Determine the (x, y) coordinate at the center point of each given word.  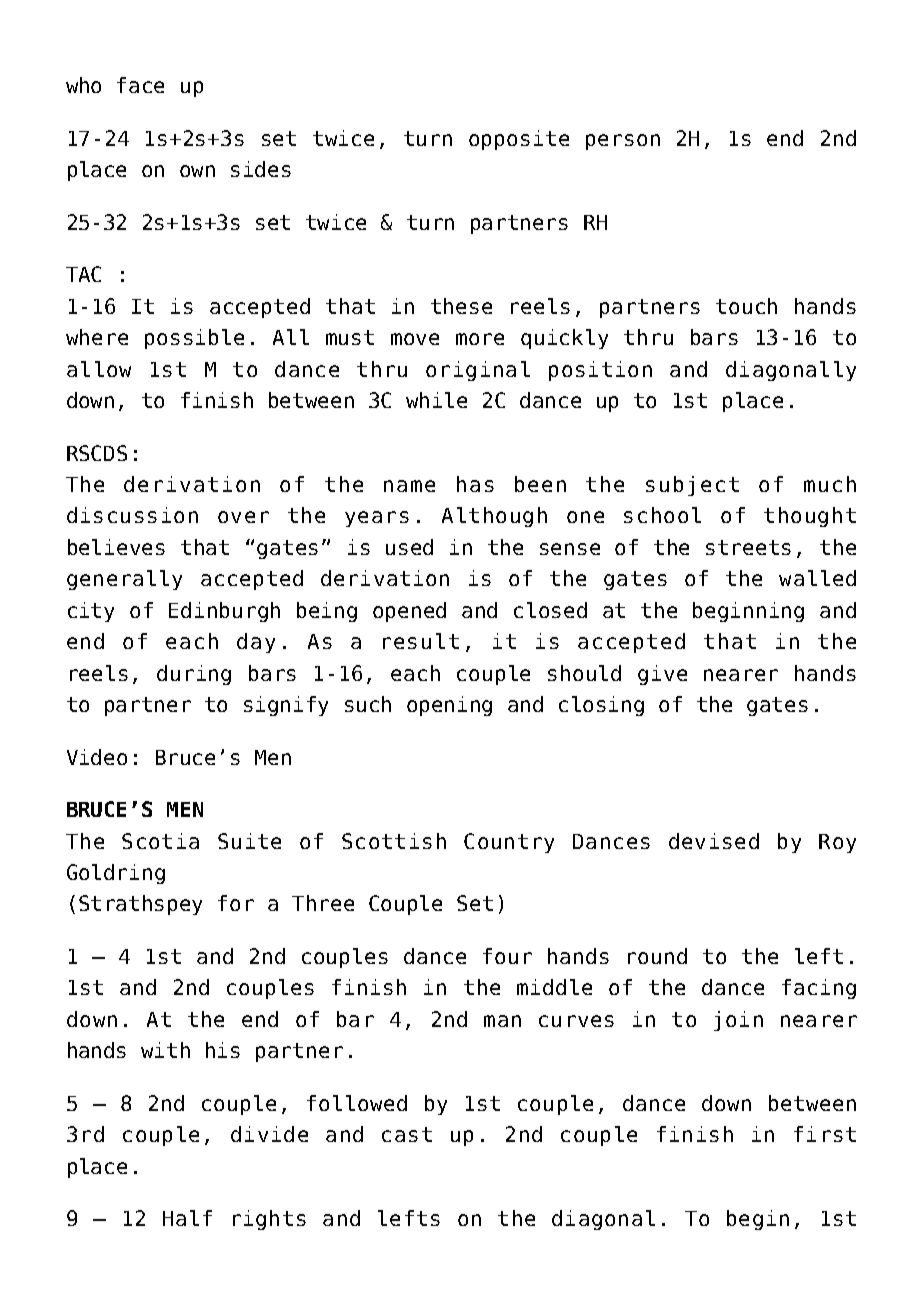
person (623, 142)
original (478, 371)
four (507, 956)
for (236, 903)
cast (407, 1134)
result (421, 641)
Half (187, 1218)
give (662, 675)
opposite (519, 140)
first (825, 1134)
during (194, 675)
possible (194, 339)
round (657, 956)
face (140, 85)
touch (746, 306)
